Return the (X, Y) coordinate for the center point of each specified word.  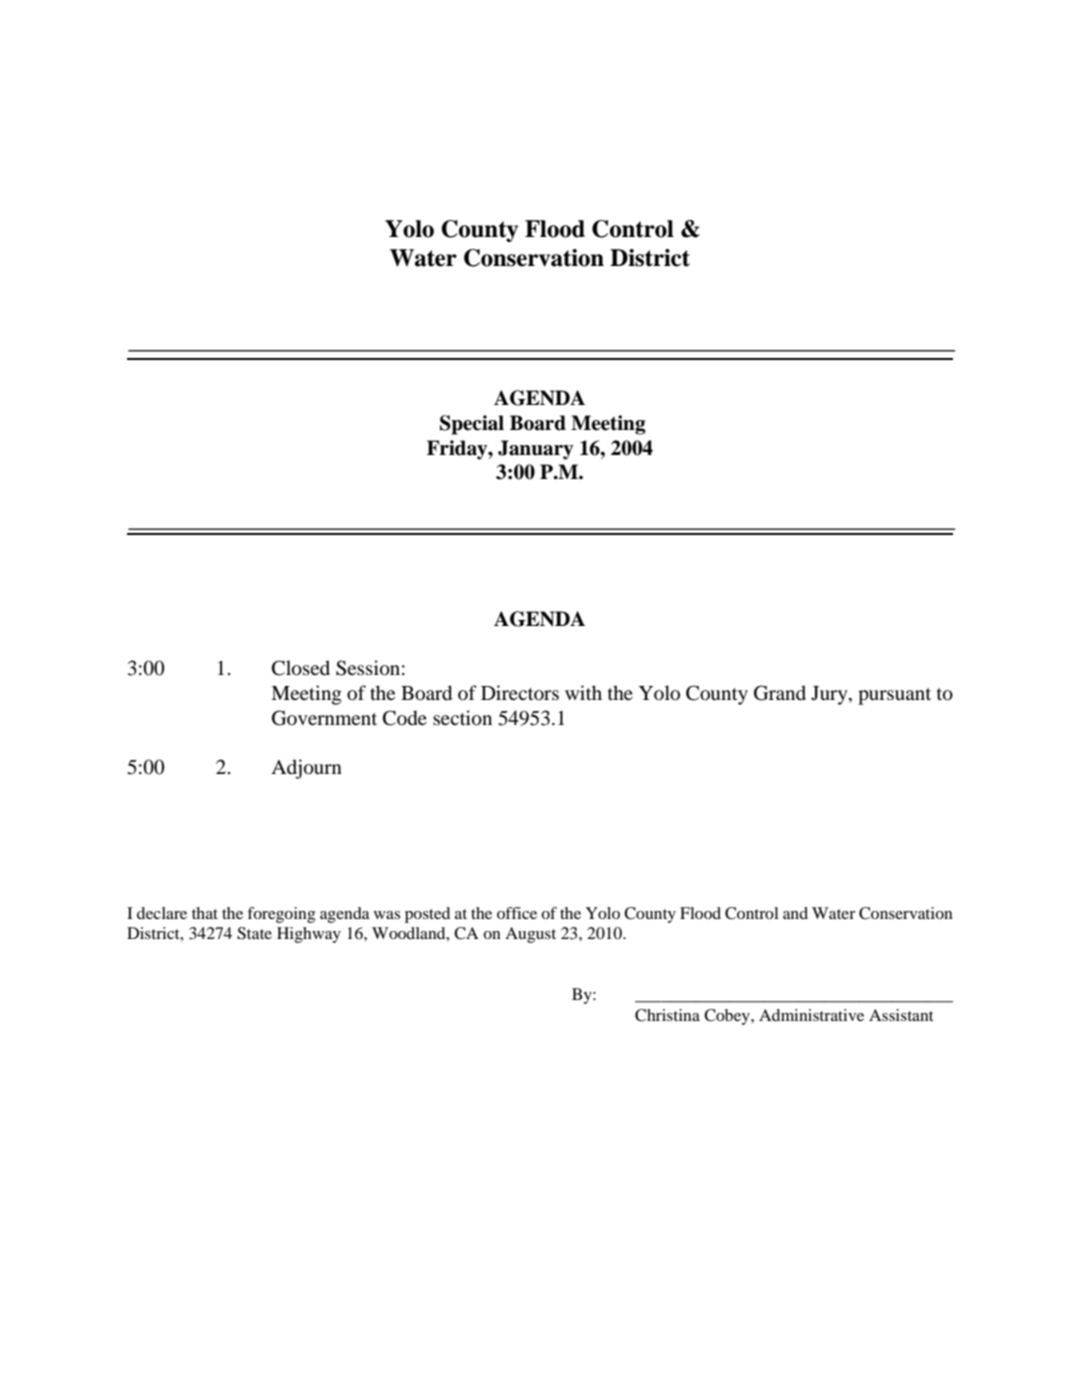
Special (472, 425)
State (254, 933)
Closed (301, 668)
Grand (780, 693)
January (536, 450)
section (462, 718)
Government (324, 718)
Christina (667, 1015)
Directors (520, 693)
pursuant (894, 696)
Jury (830, 695)
